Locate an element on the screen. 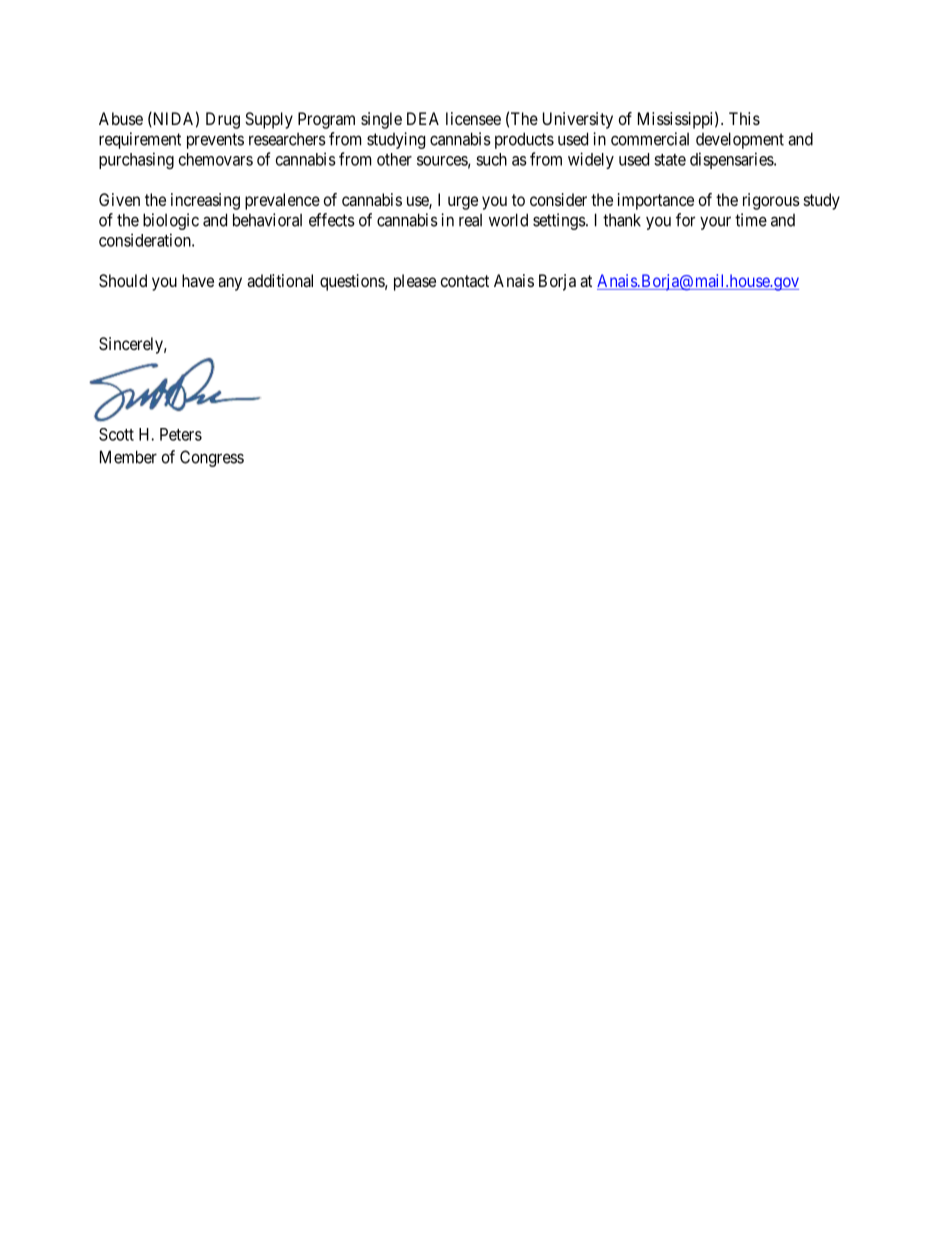 This screenshot has width=952, height=1233. Peters is located at coordinates (181, 434).
